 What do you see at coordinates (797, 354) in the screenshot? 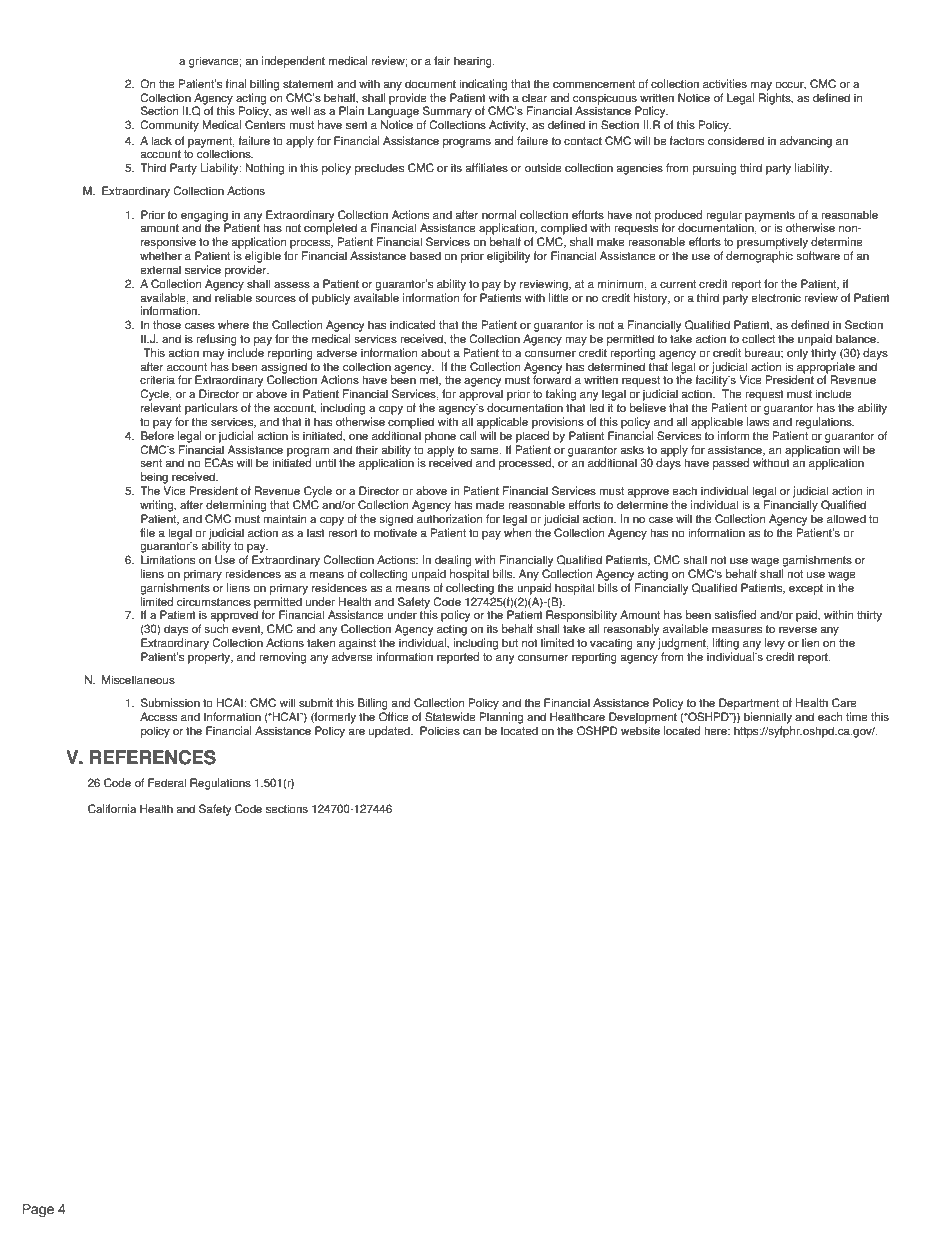
I see `only` at bounding box center [797, 354].
